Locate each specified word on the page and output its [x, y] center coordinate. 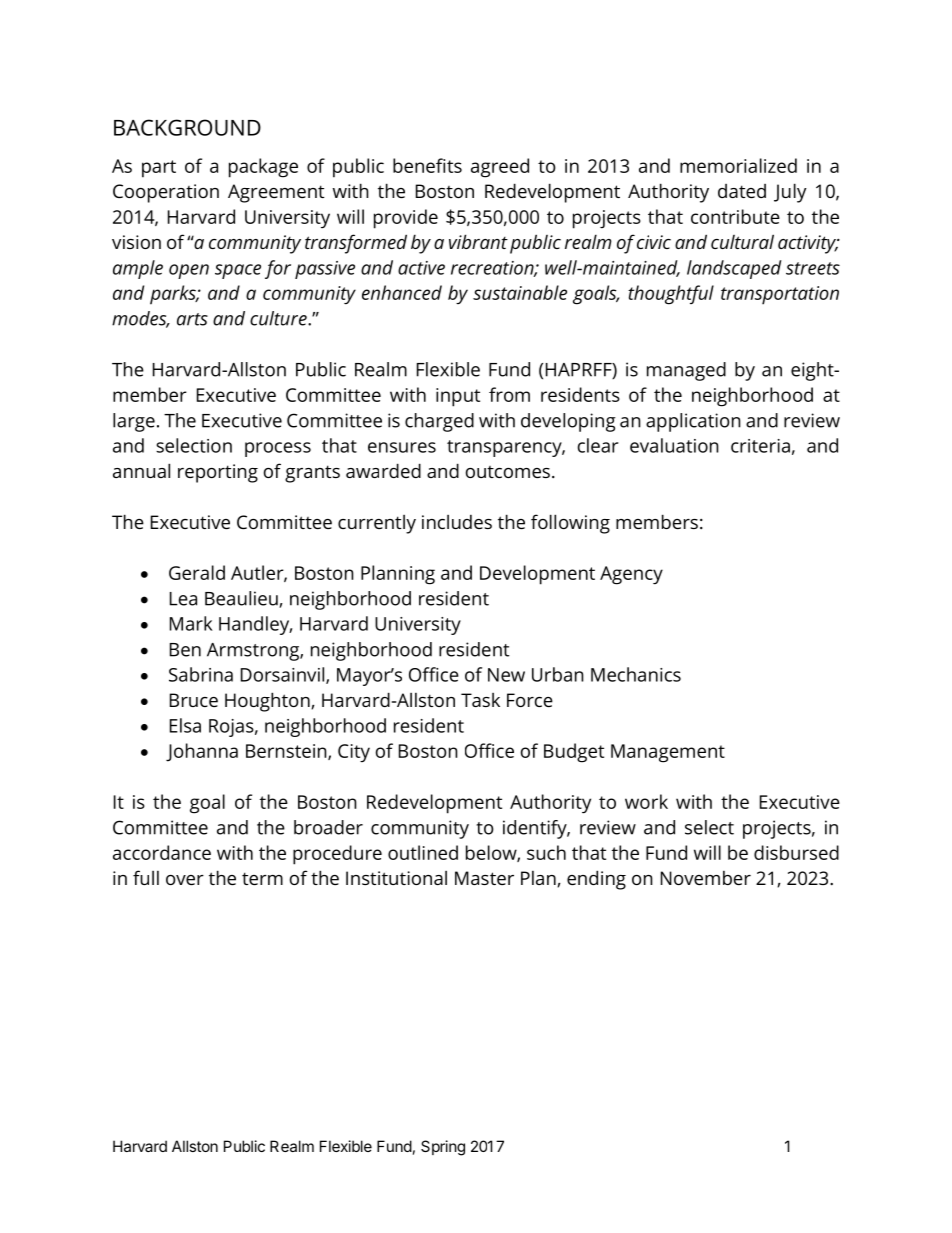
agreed [500, 168]
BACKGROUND [187, 127]
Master [484, 878]
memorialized [738, 165]
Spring [443, 1148]
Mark [191, 623]
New [506, 675]
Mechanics [636, 674]
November [706, 878]
